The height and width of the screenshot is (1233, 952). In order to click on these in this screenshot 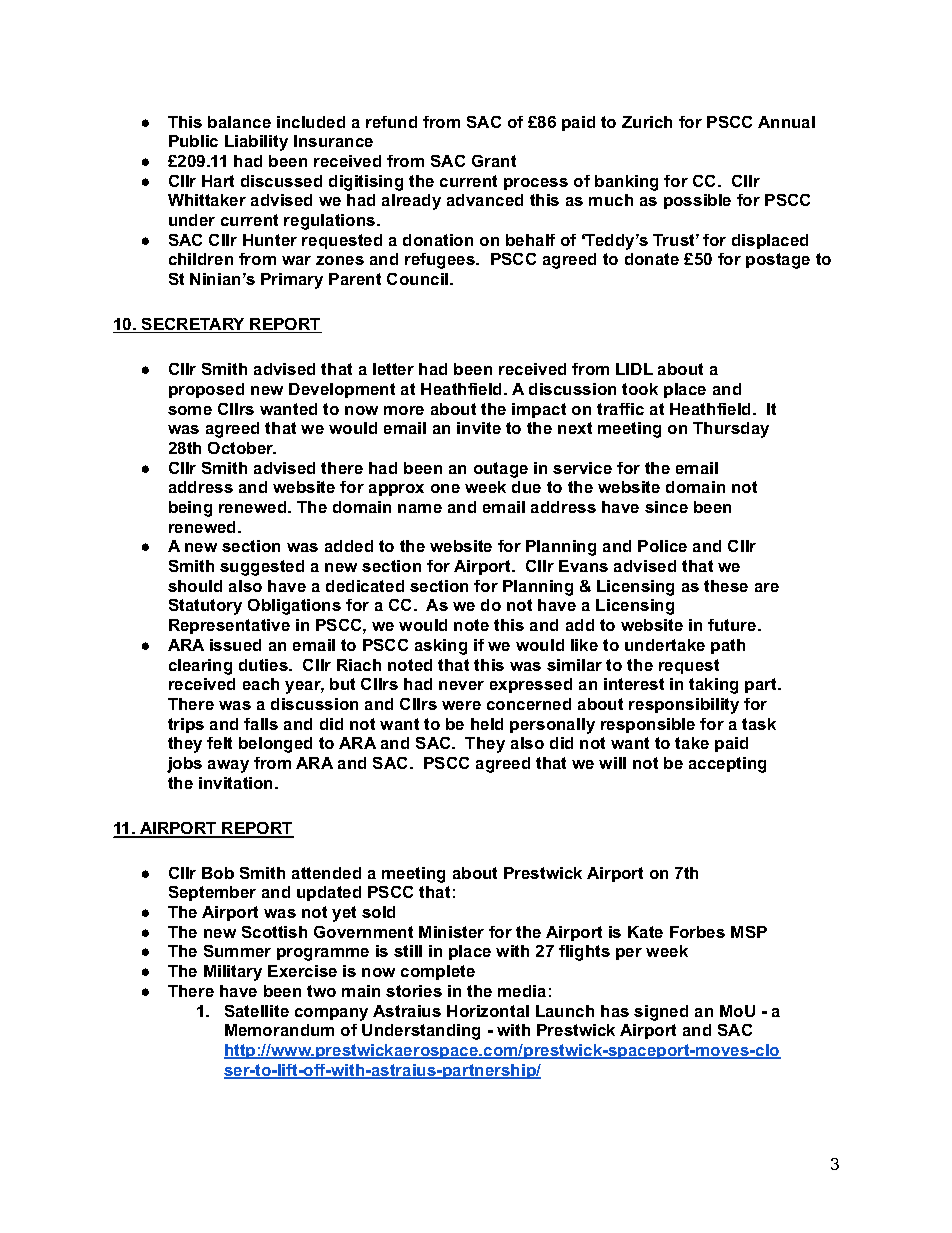, I will do `click(726, 586)`.
